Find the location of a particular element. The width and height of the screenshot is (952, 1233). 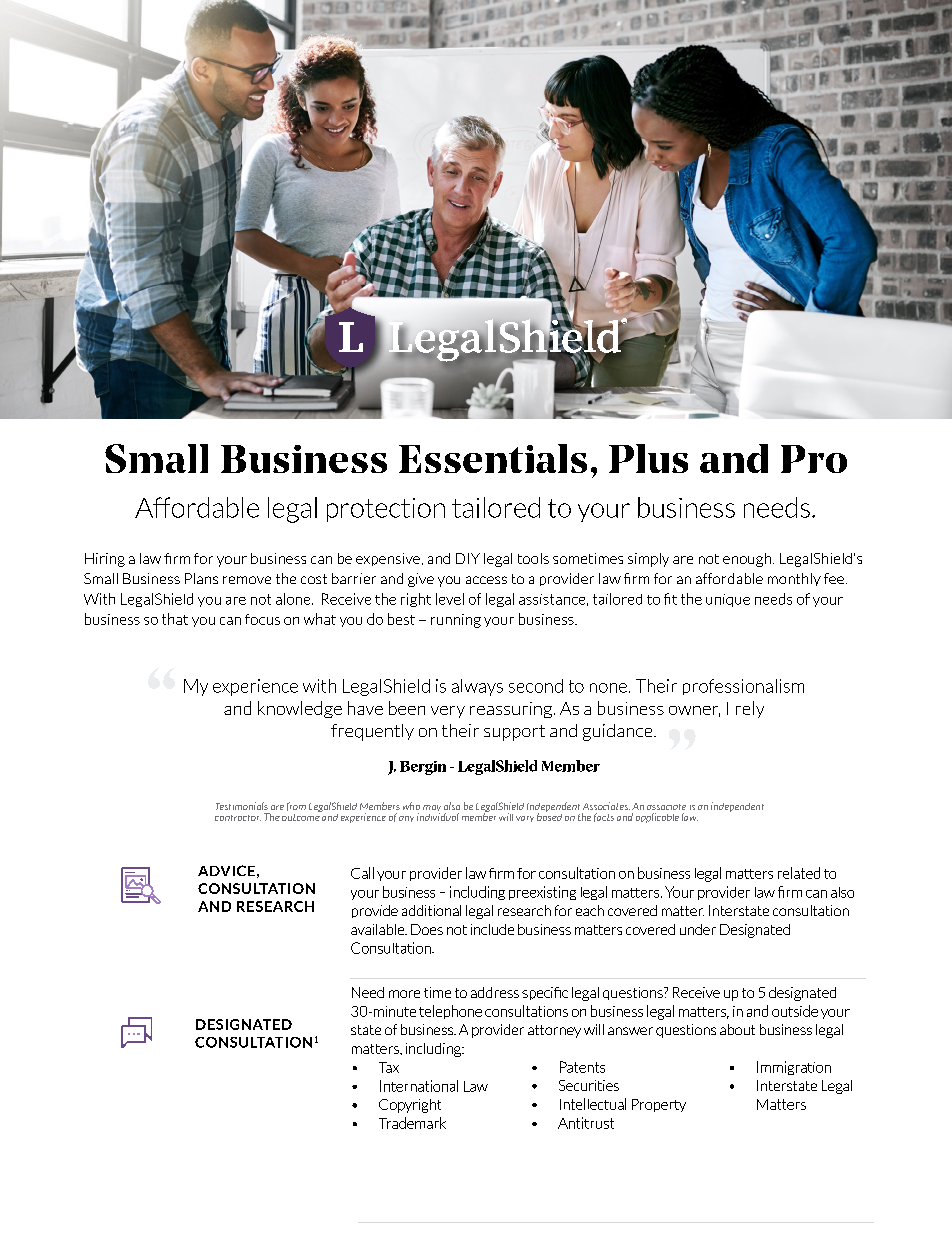

individual is located at coordinates (438, 817).
